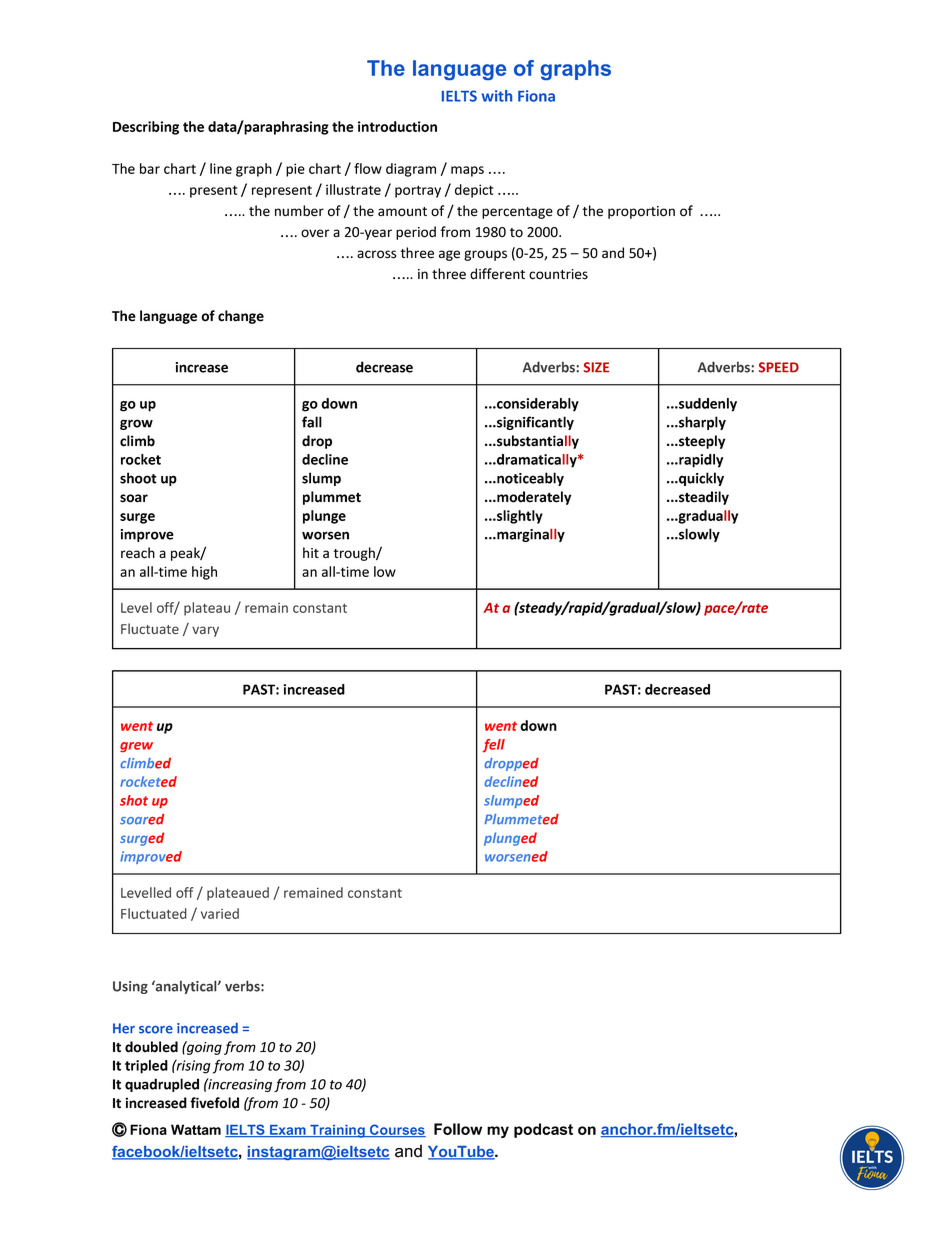 The image size is (952, 1233). I want to click on change, so click(241, 317).
